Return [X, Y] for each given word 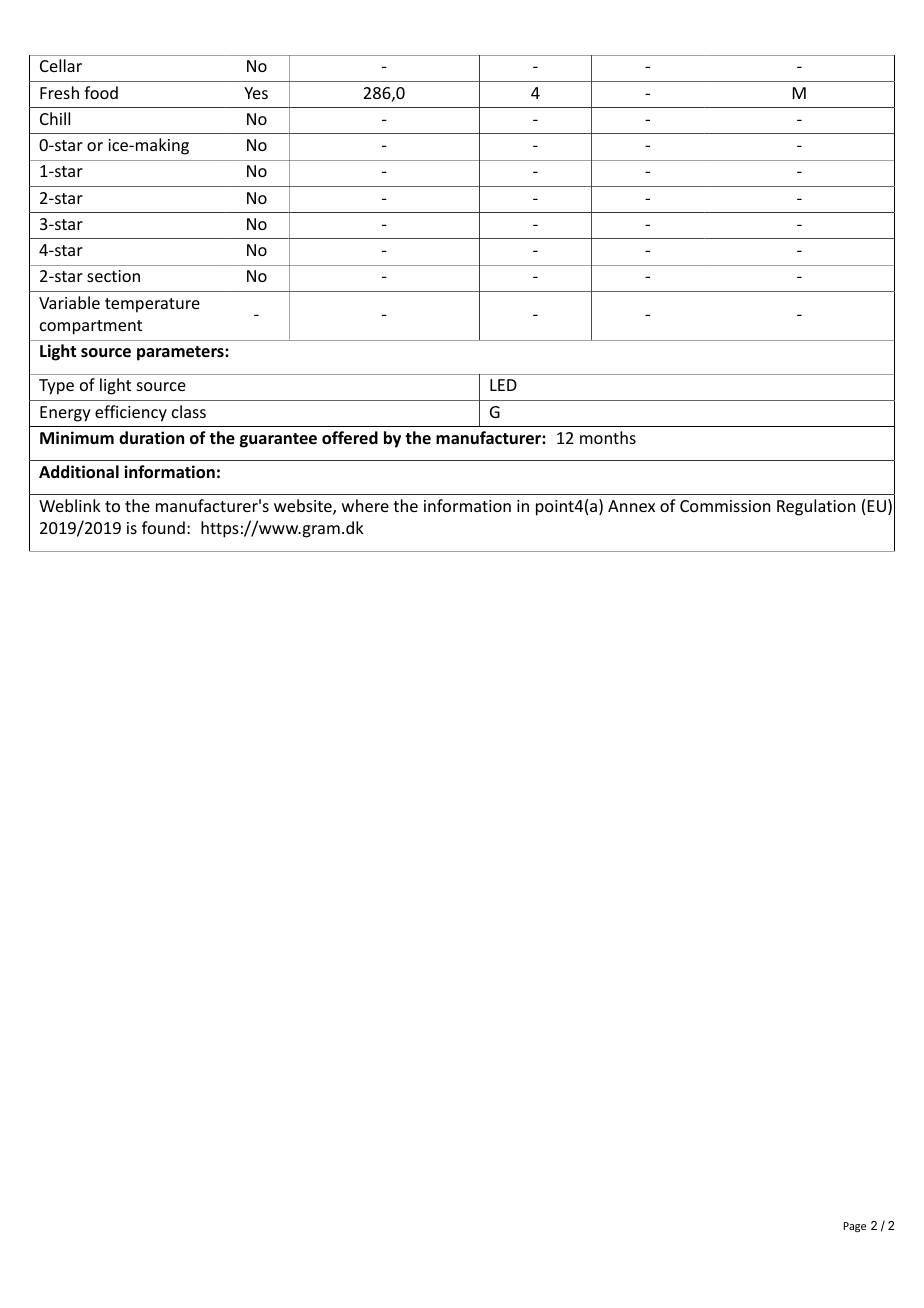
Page [854, 1227]
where [365, 505]
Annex [631, 506]
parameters [181, 353]
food [101, 92]
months [608, 437]
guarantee [278, 440]
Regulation [816, 507]
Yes [256, 93]
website [304, 507]
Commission [725, 506]
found [163, 527]
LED [503, 385]
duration [151, 437]
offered [350, 438]
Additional [79, 472]
